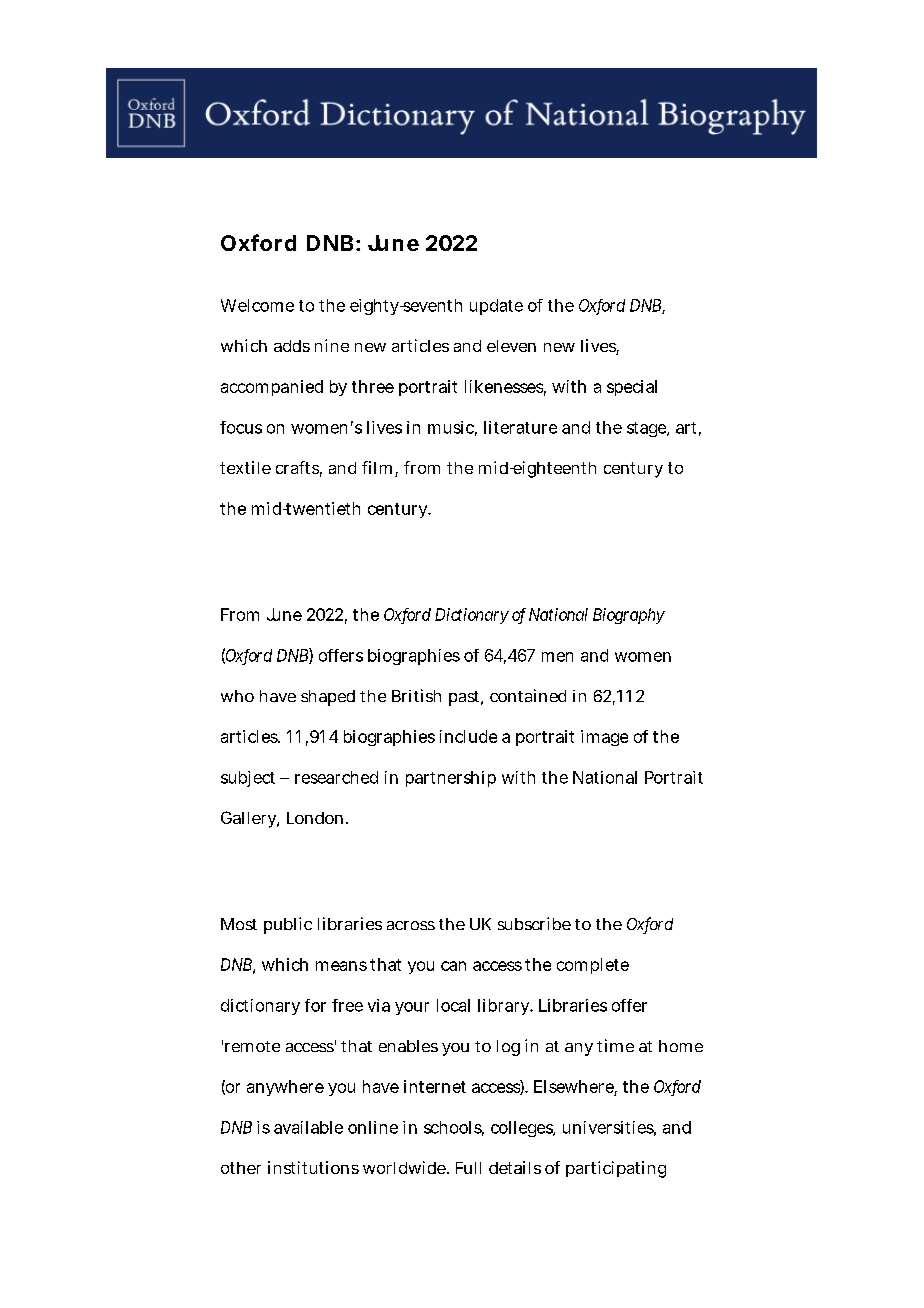  What do you see at coordinates (616, 1169) in the screenshot?
I see `participating` at bounding box center [616, 1169].
